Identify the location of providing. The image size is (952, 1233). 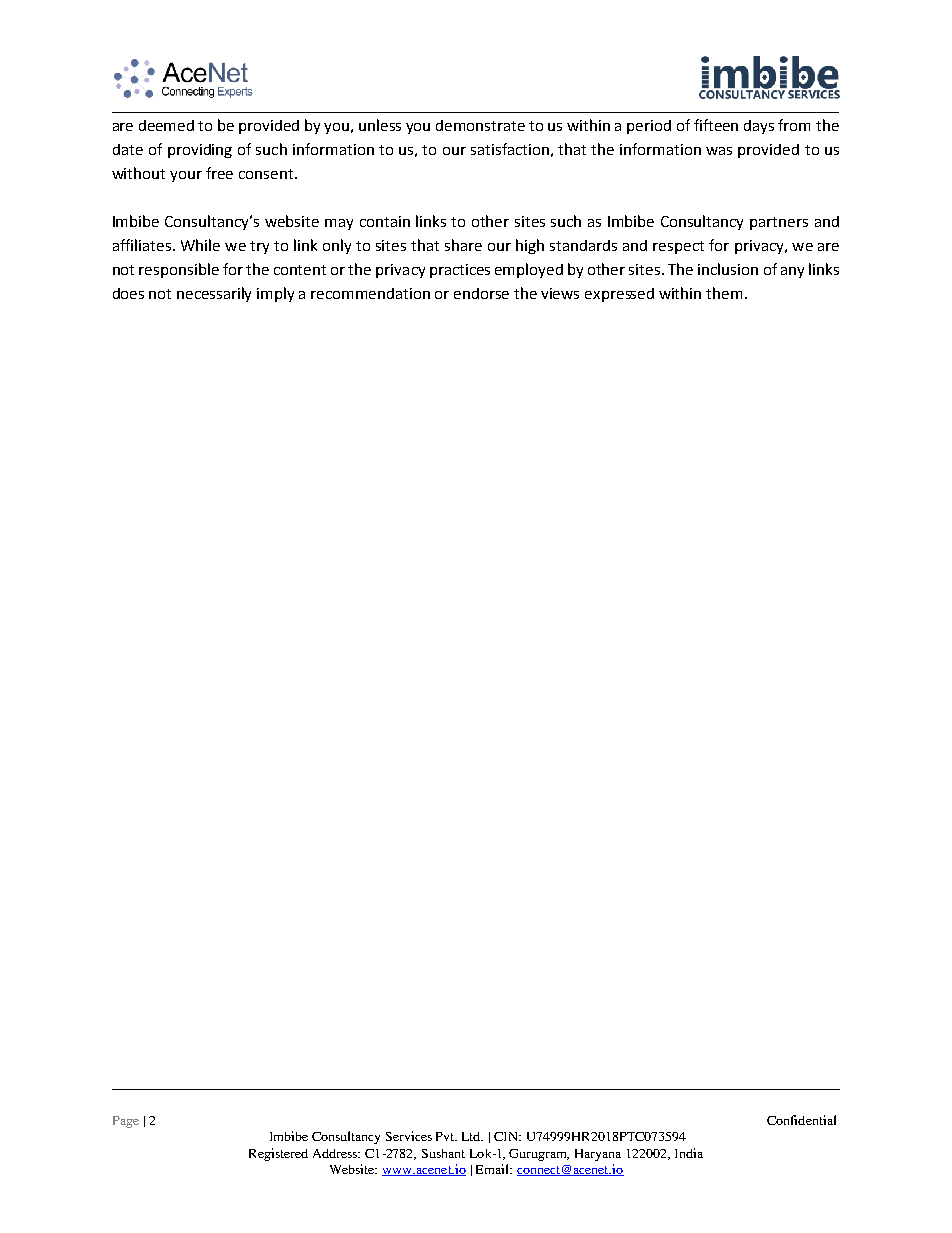
(200, 151).
